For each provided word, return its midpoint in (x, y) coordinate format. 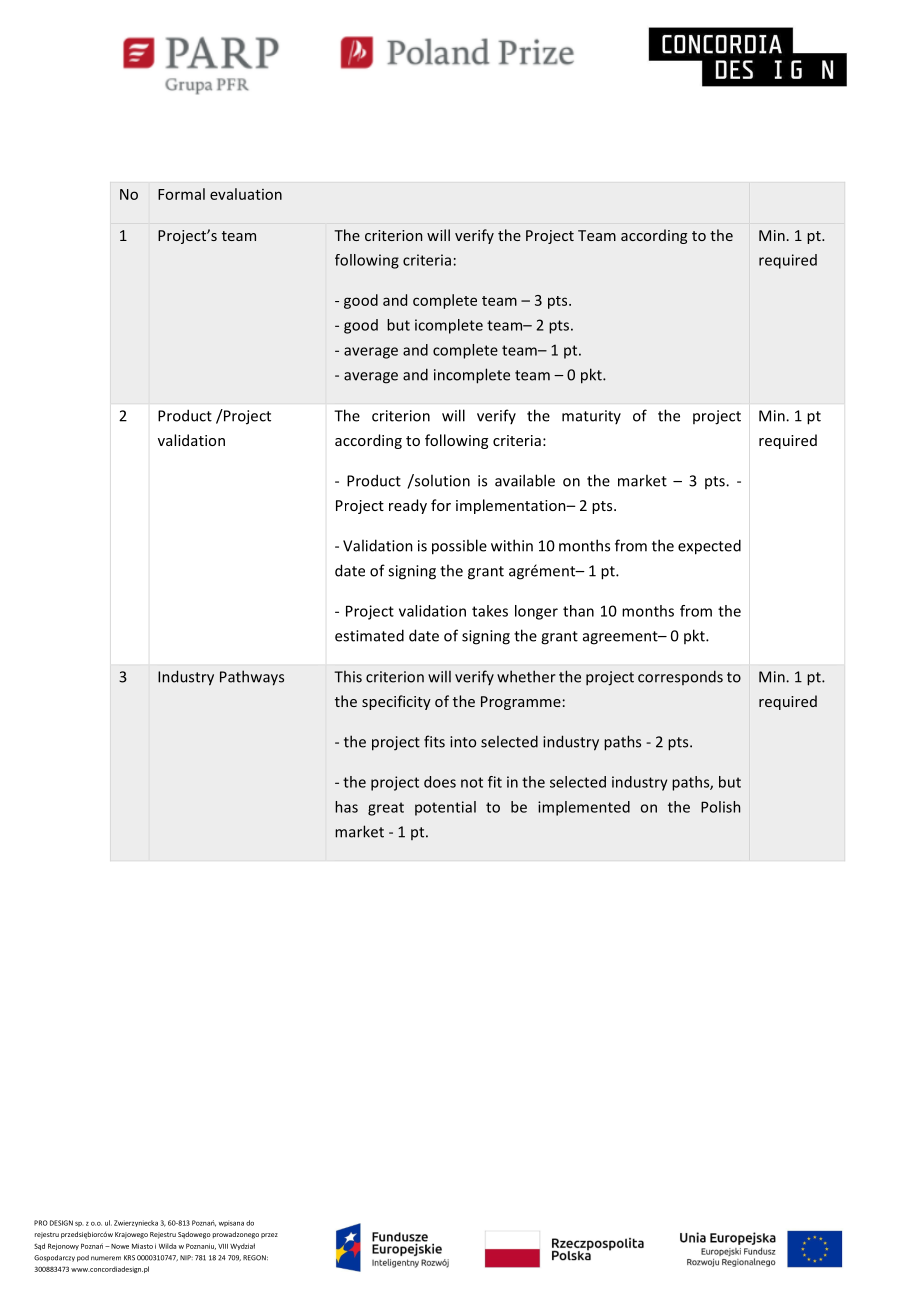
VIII (223, 1246)
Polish (720, 807)
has (346, 807)
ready (408, 506)
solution (441, 480)
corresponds (680, 677)
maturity (591, 417)
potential (445, 808)
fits (434, 741)
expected (709, 547)
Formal (181, 194)
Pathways (252, 678)
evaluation (246, 194)
